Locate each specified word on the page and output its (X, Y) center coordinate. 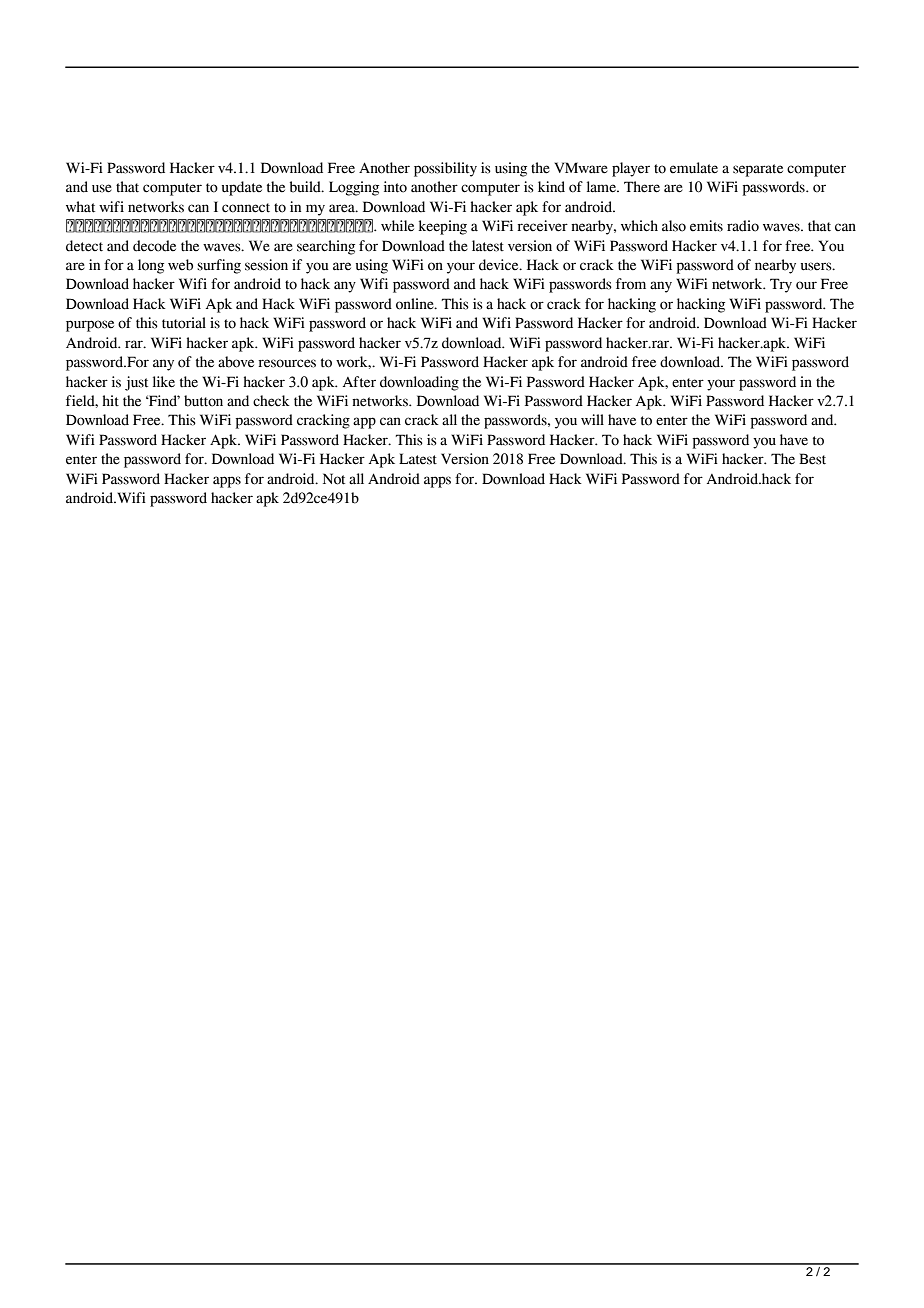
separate (758, 170)
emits (706, 226)
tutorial (184, 323)
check (271, 401)
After (359, 382)
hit (110, 400)
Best (812, 459)
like (164, 382)
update (242, 188)
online (416, 304)
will (592, 419)
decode (154, 246)
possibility (445, 169)
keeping (443, 227)
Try (781, 285)
